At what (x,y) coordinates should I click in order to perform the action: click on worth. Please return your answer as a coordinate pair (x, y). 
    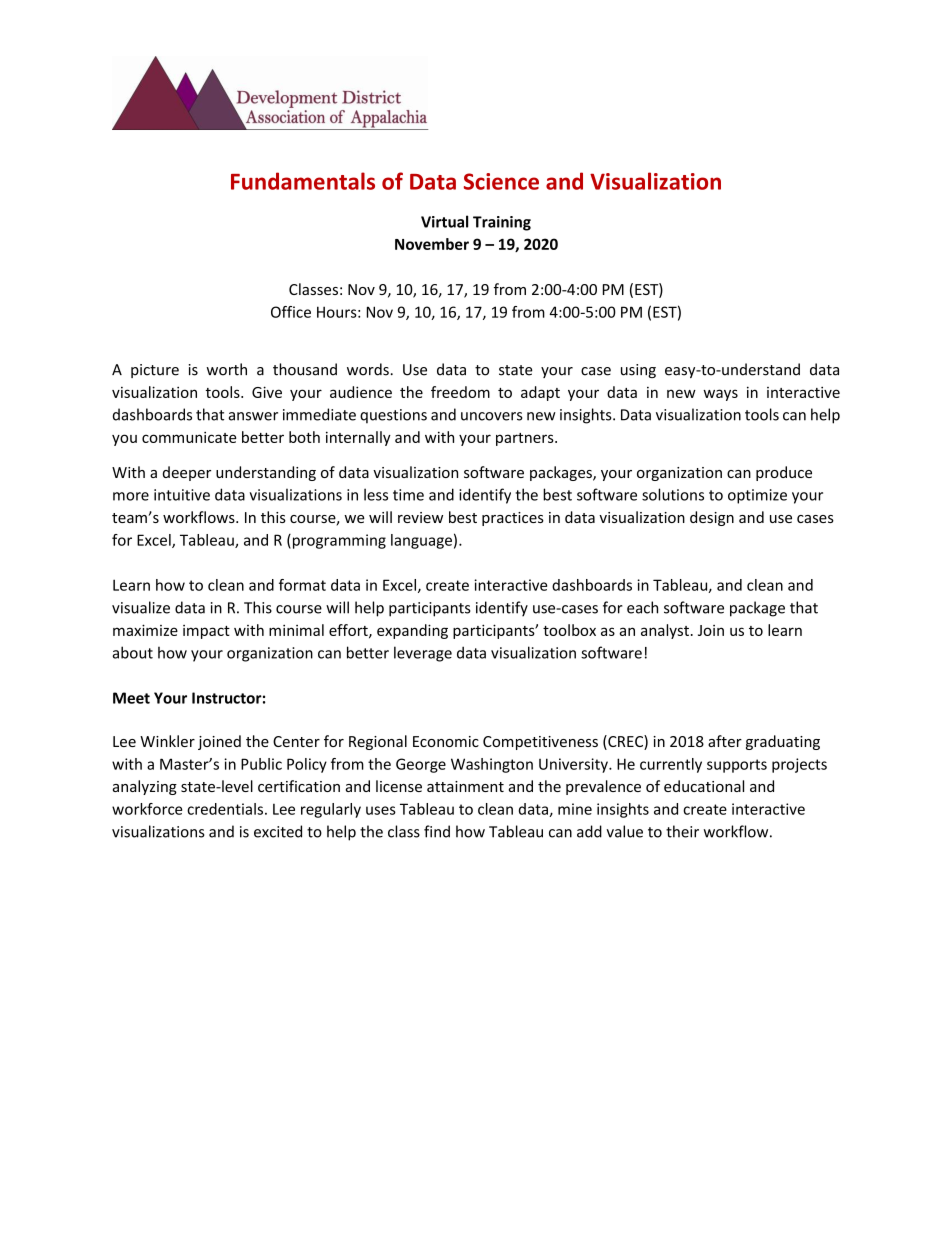
    Looking at the image, I should click on (226, 369).
